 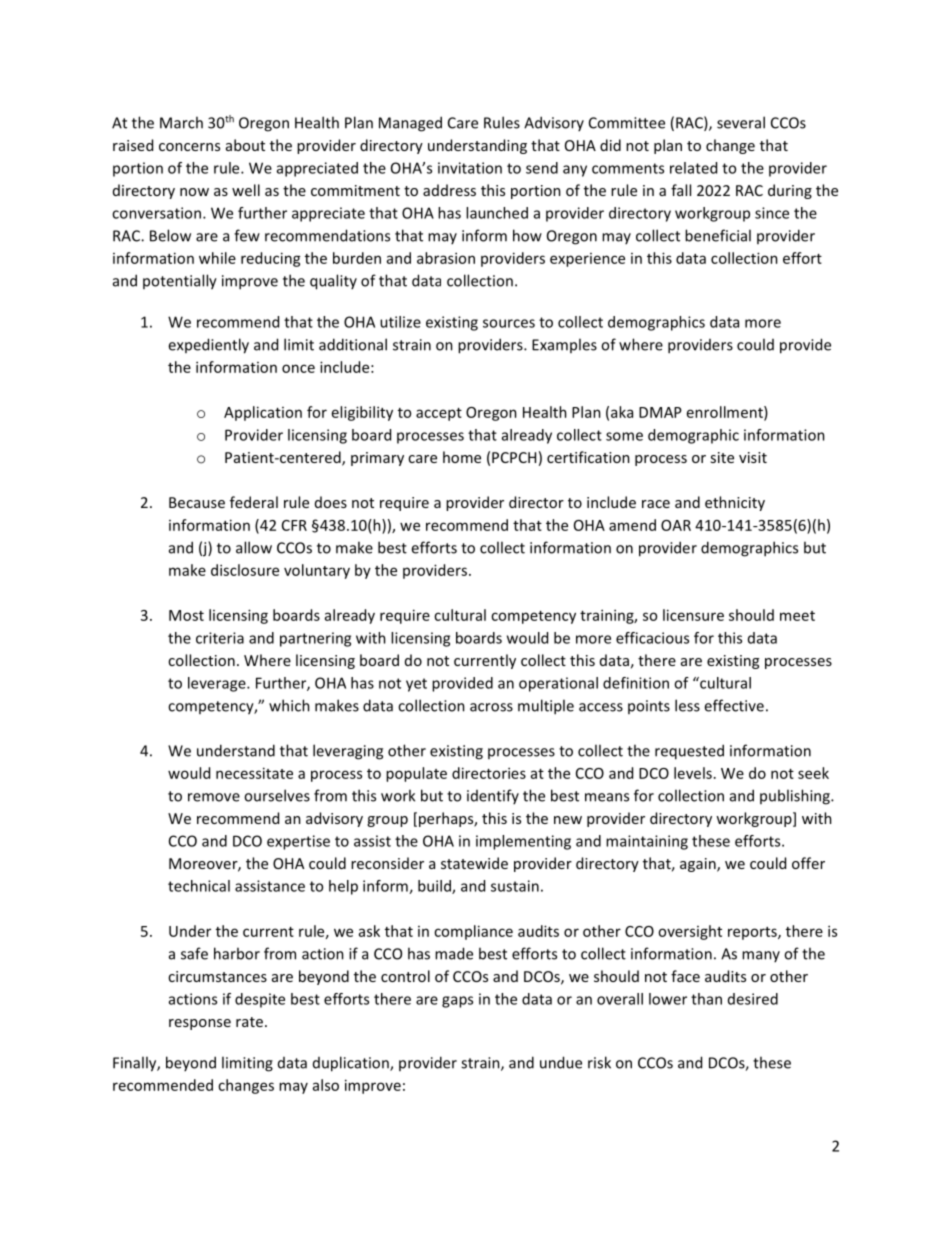 I want to click on Application, so click(x=263, y=413).
